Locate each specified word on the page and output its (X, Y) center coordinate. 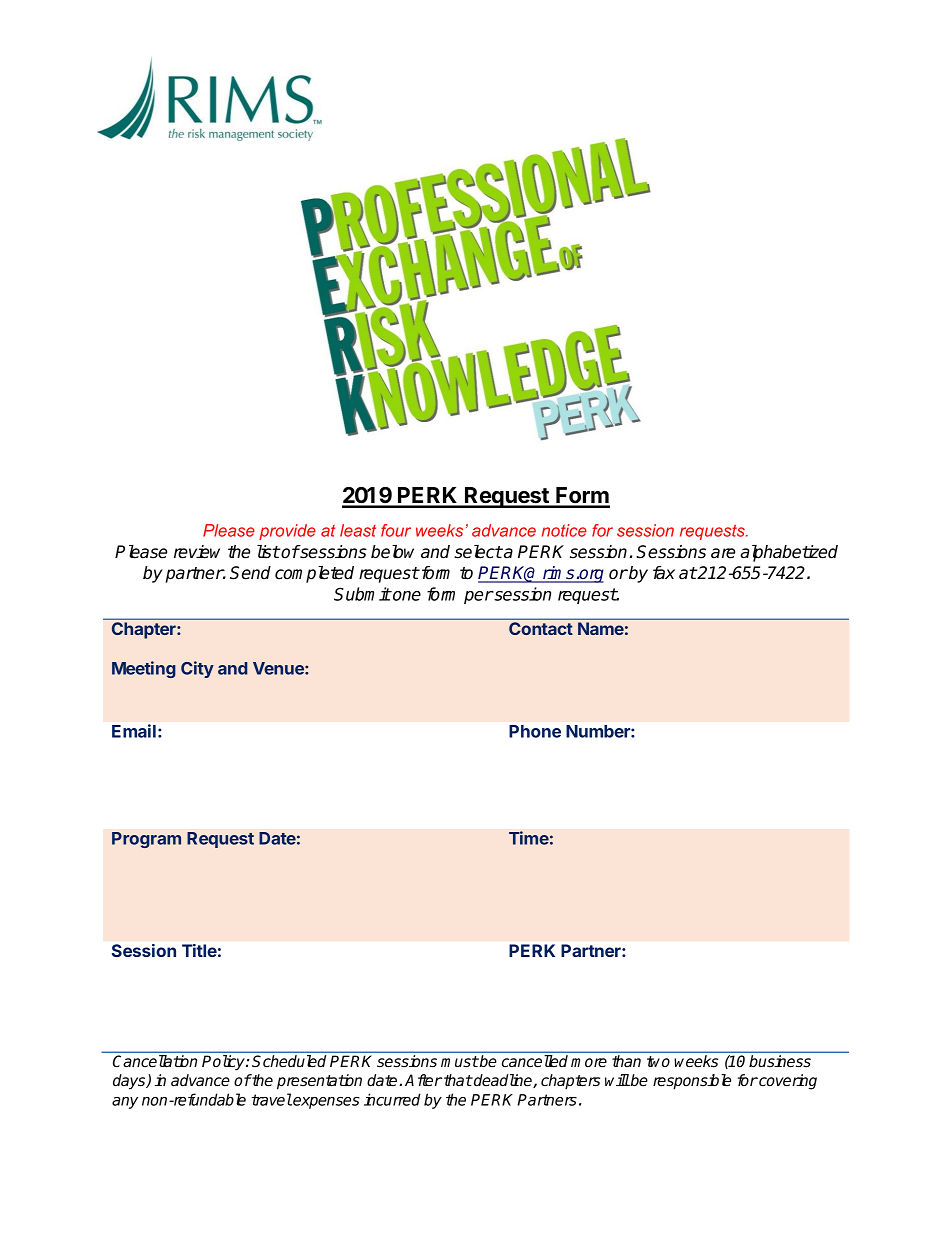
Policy (224, 1062)
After (424, 1080)
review (197, 552)
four (396, 530)
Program (146, 840)
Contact (541, 628)
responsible (692, 1082)
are (723, 553)
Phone (535, 731)
